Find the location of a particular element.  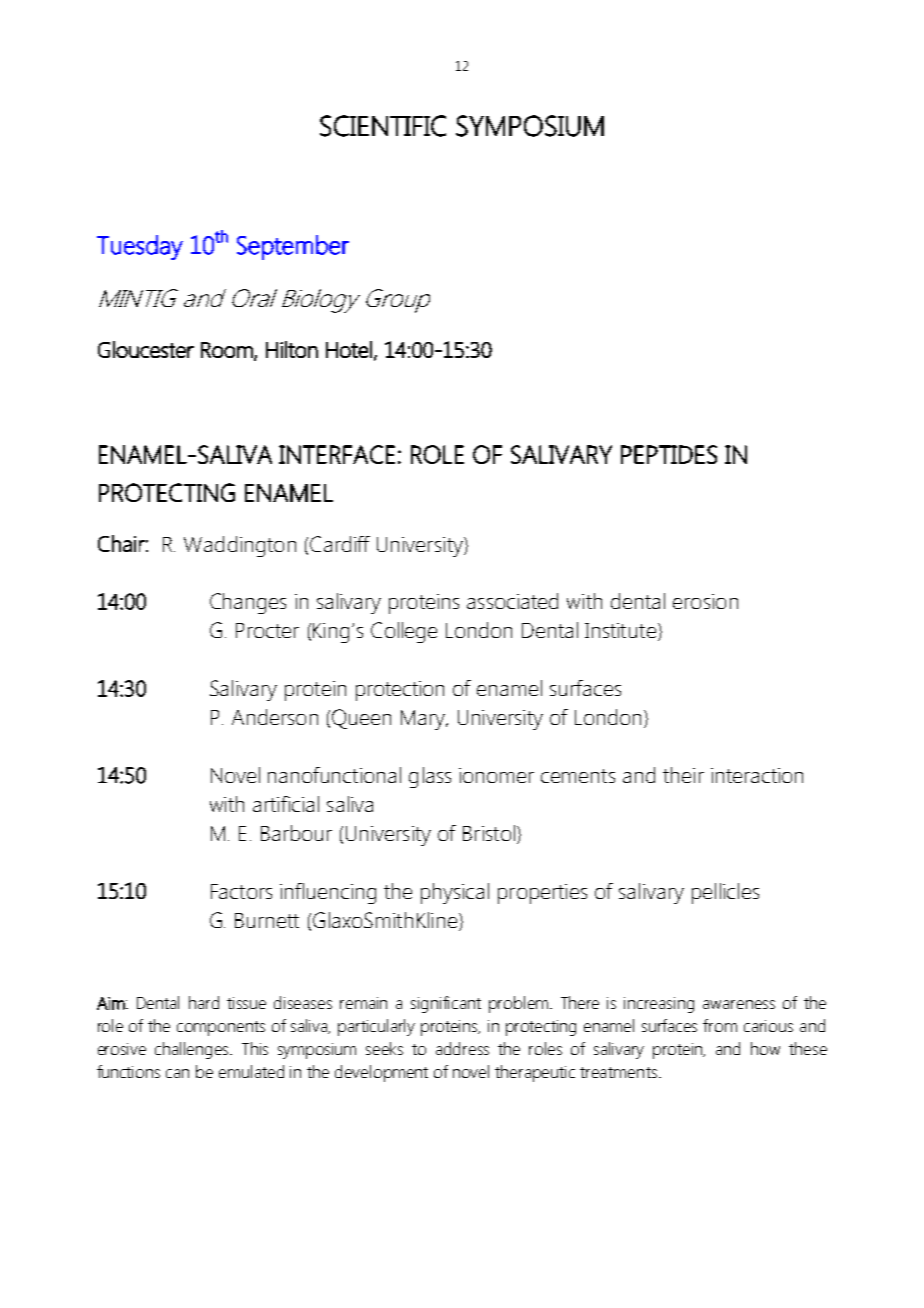

challenges is located at coordinates (193, 1050).
